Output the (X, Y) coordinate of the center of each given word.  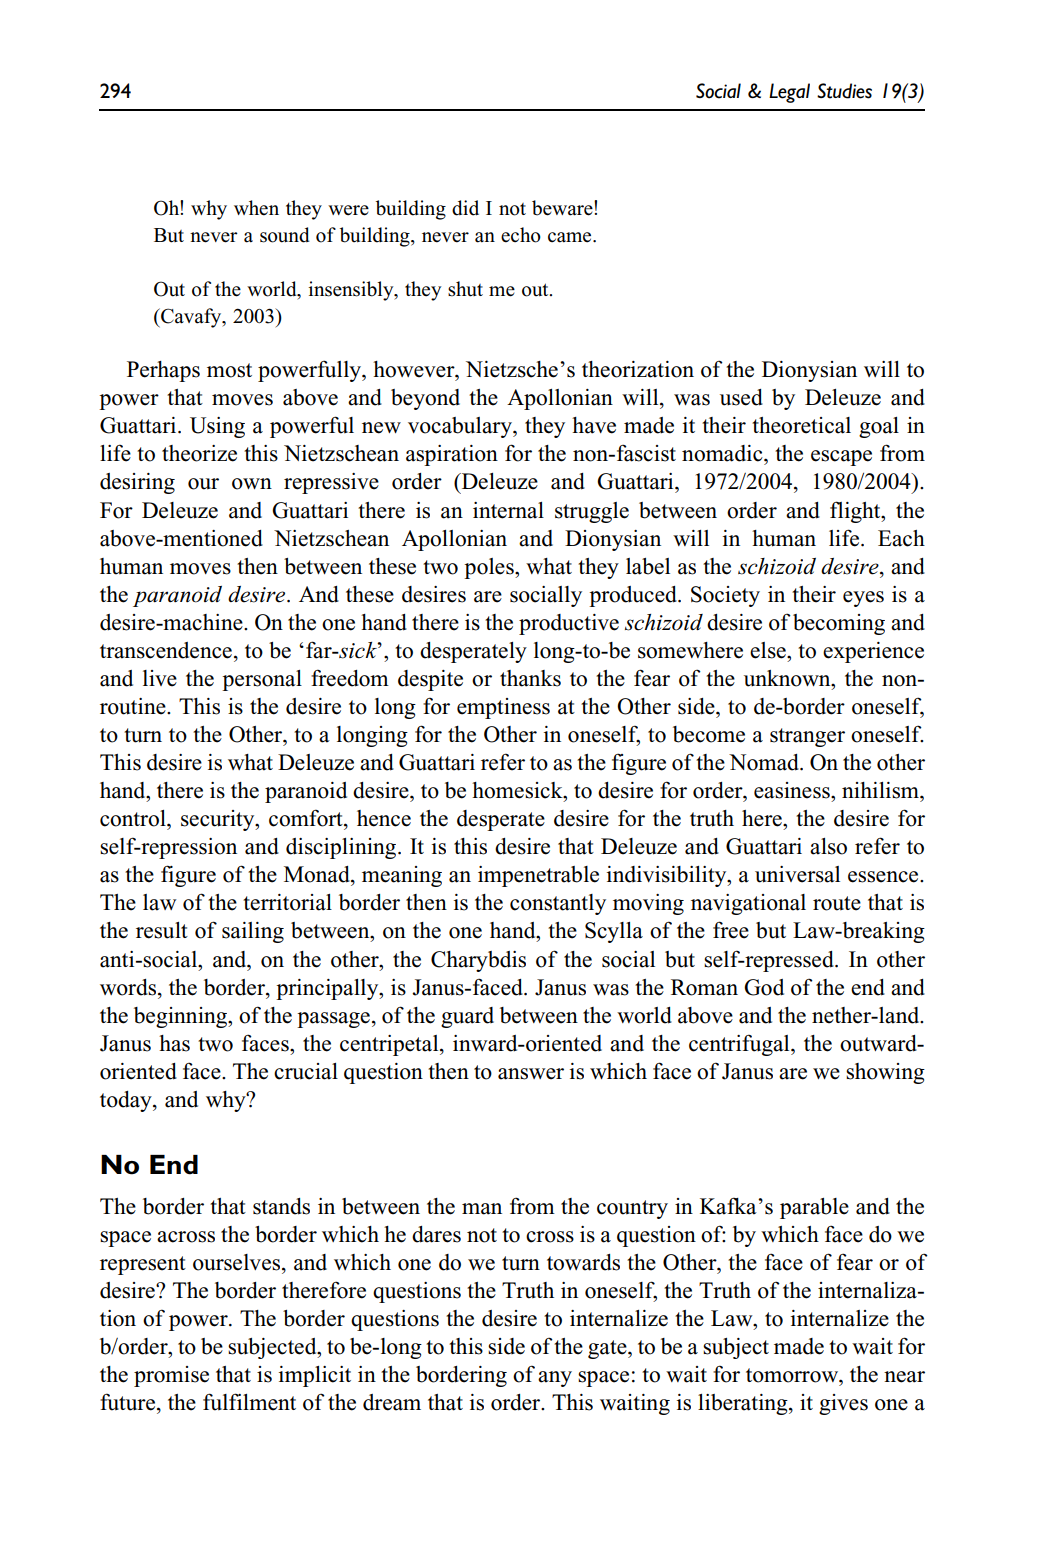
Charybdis (478, 961)
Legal (789, 93)
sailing (253, 932)
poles (490, 568)
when (256, 208)
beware (563, 208)
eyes (863, 599)
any (555, 1379)
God (764, 987)
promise (171, 1376)
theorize (199, 453)
